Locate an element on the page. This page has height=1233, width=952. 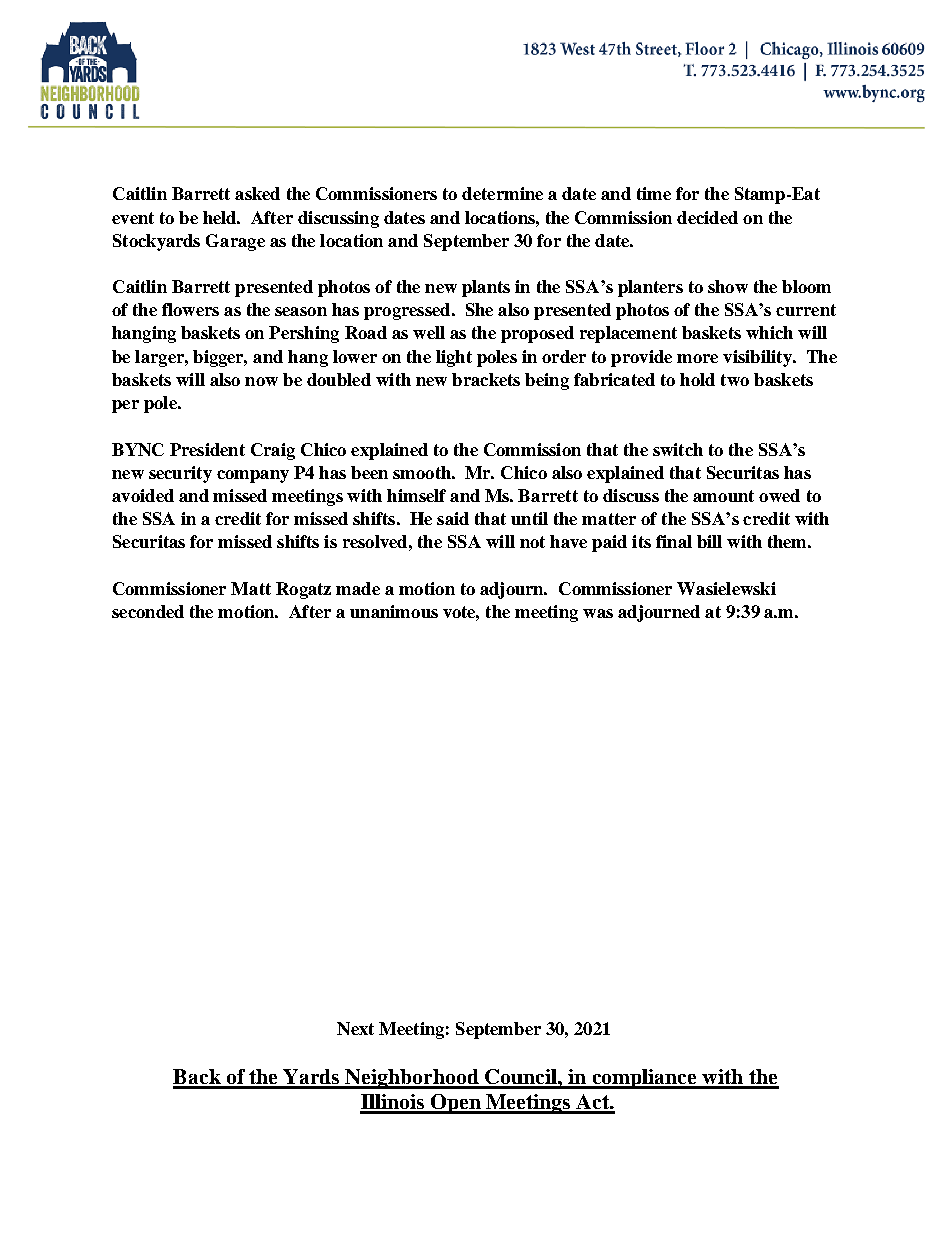
Garage is located at coordinates (235, 242).
